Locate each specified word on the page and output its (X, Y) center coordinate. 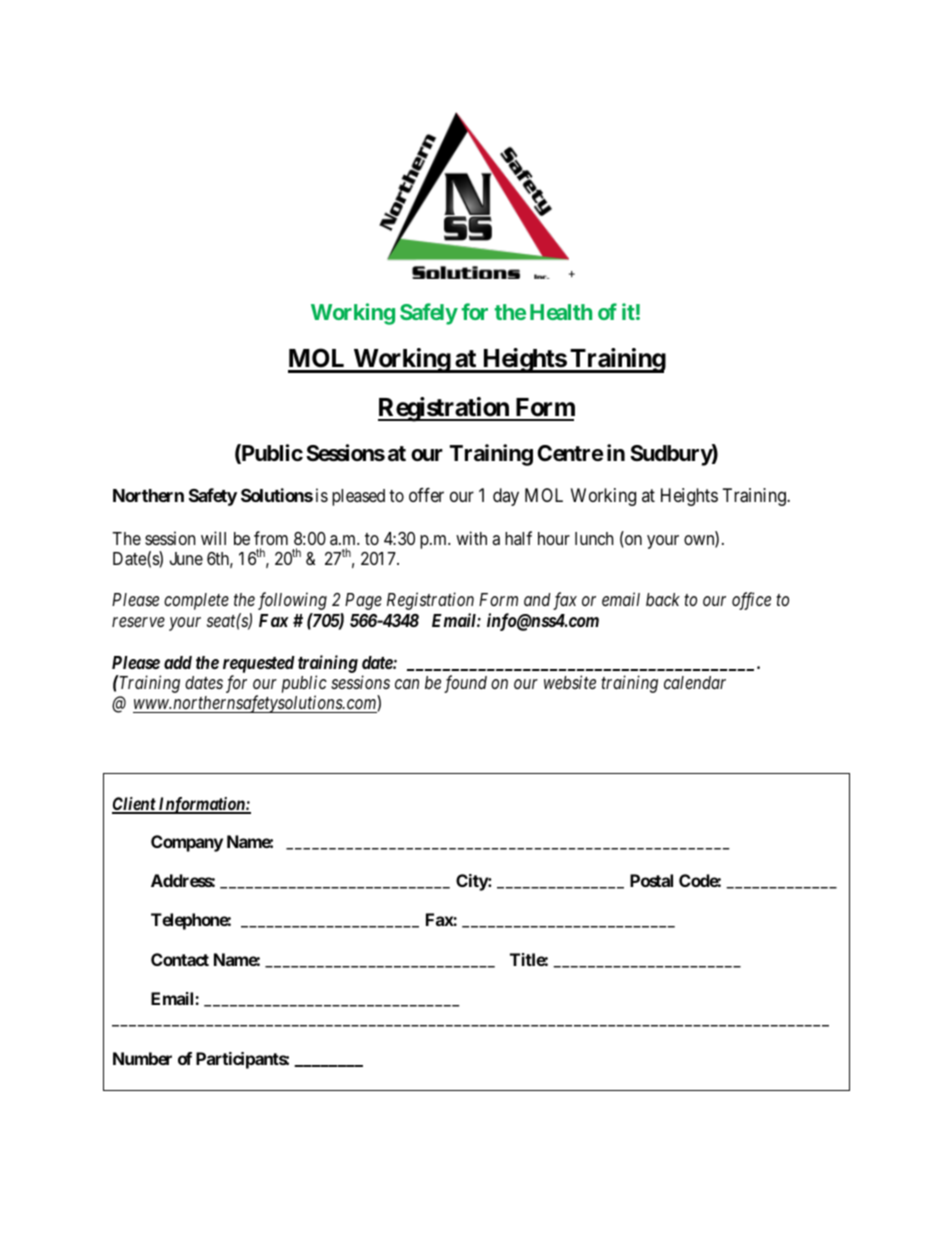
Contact (180, 959)
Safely (429, 314)
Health (561, 312)
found (465, 684)
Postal (651, 880)
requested (259, 664)
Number (142, 1058)
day (506, 497)
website (570, 682)
